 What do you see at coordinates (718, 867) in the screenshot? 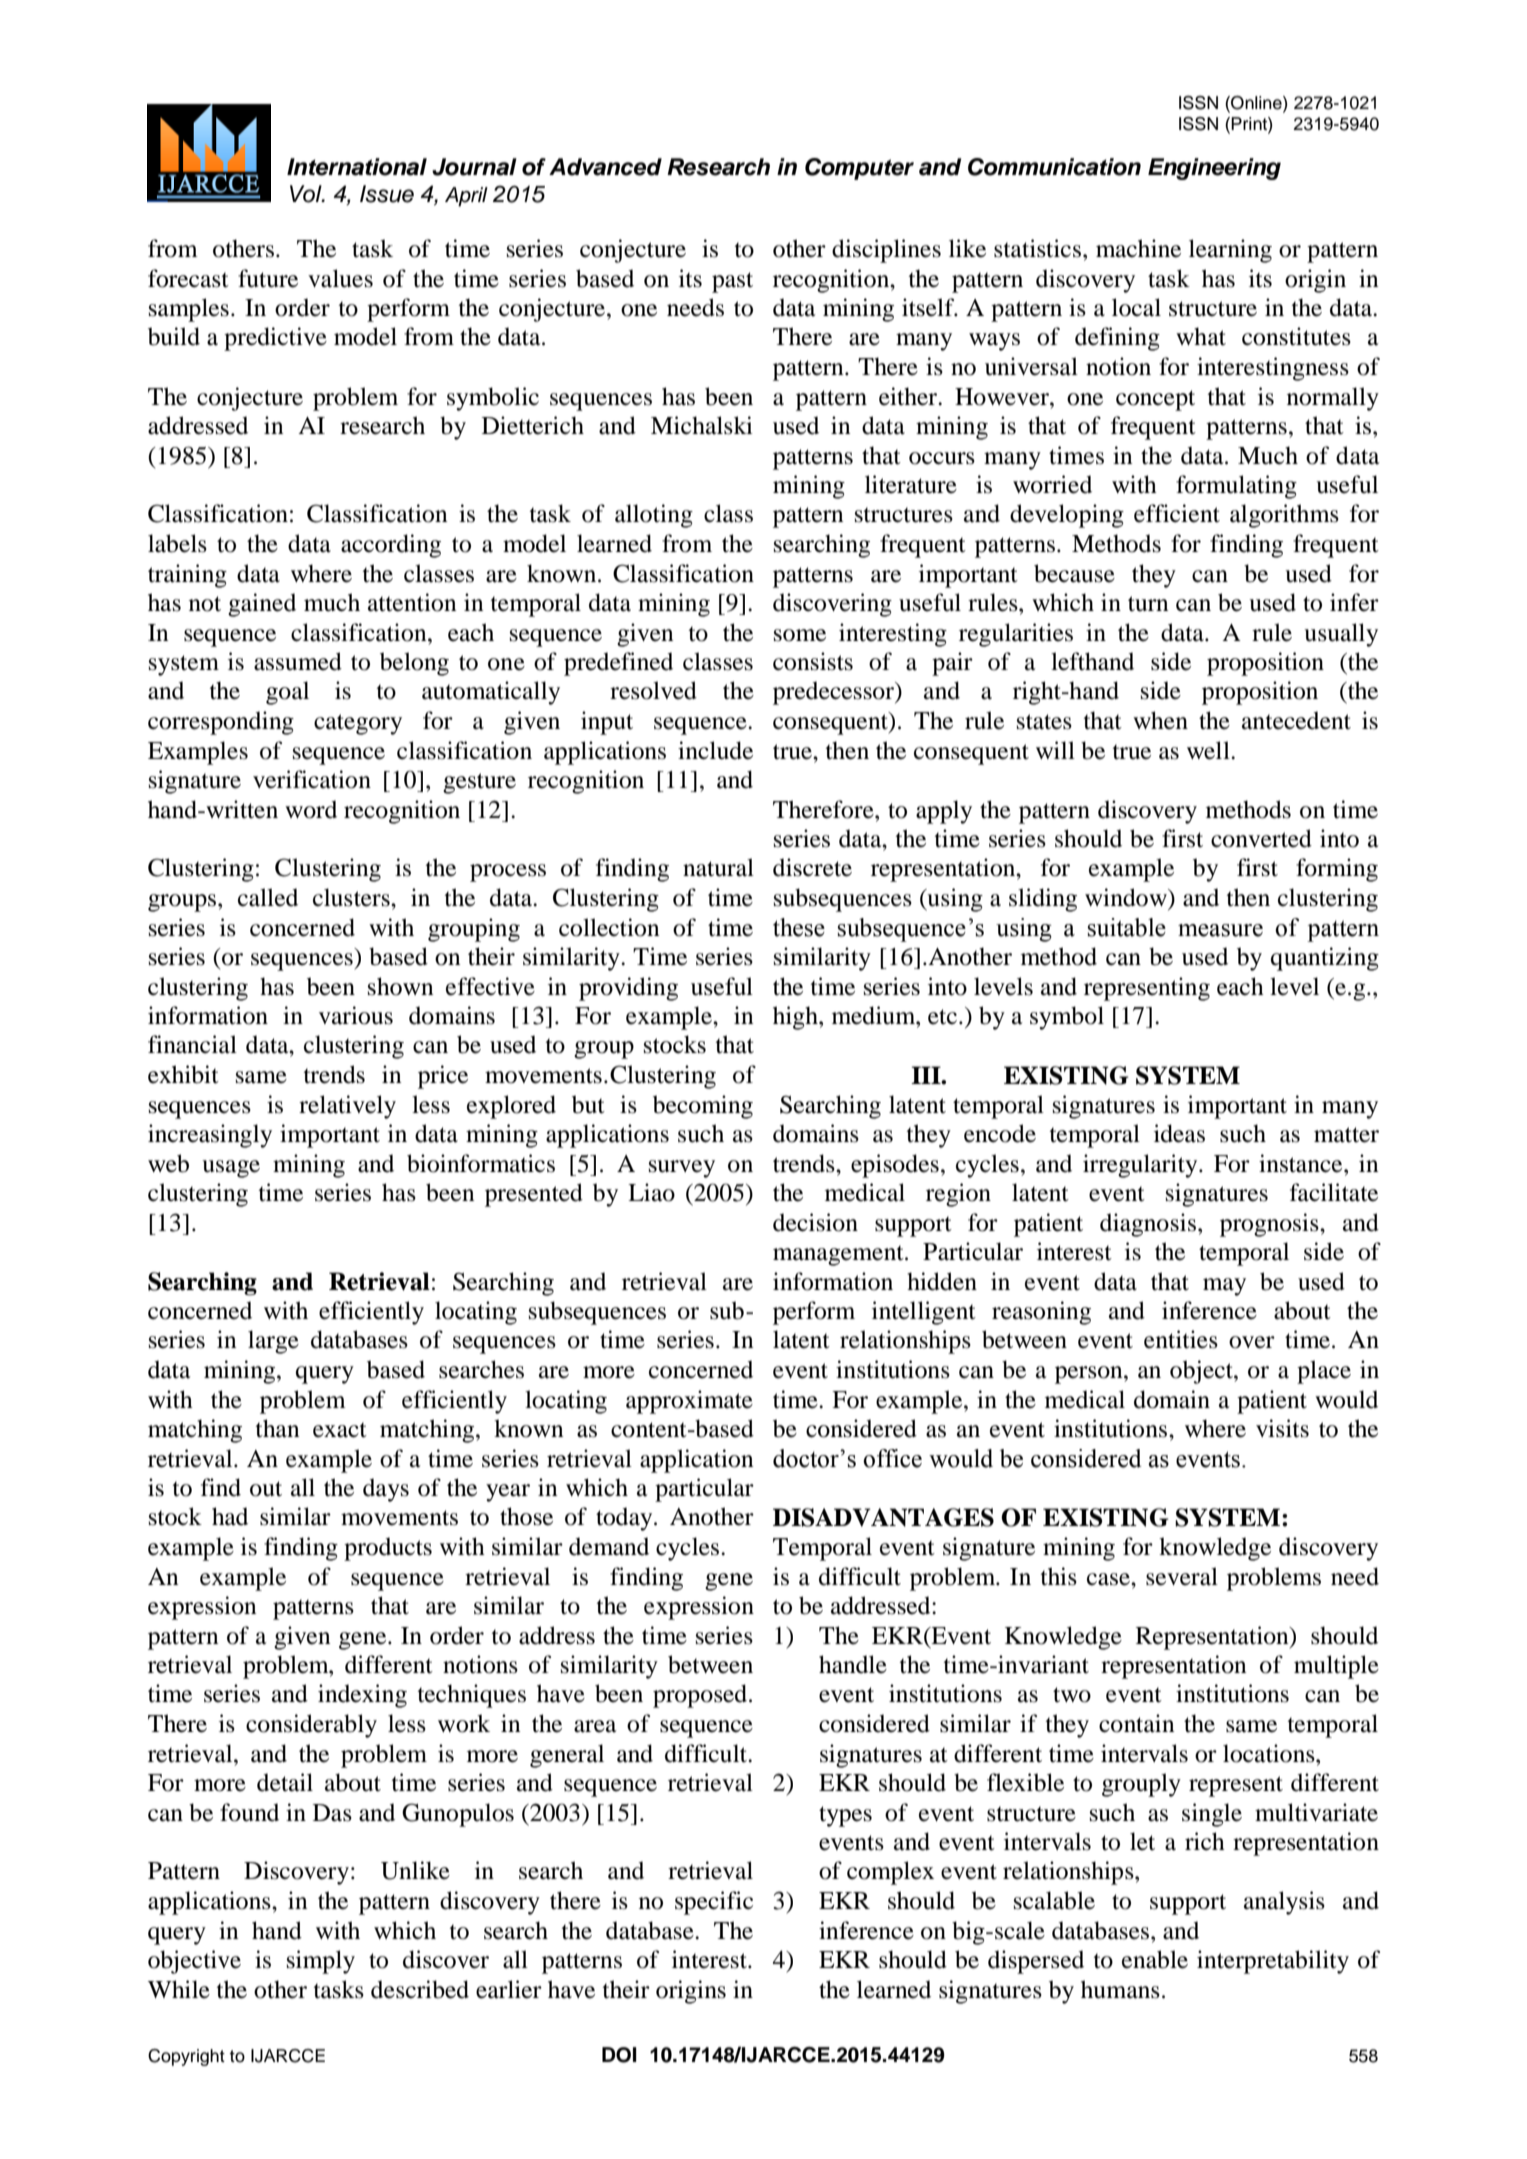
I see `natural` at bounding box center [718, 867].
